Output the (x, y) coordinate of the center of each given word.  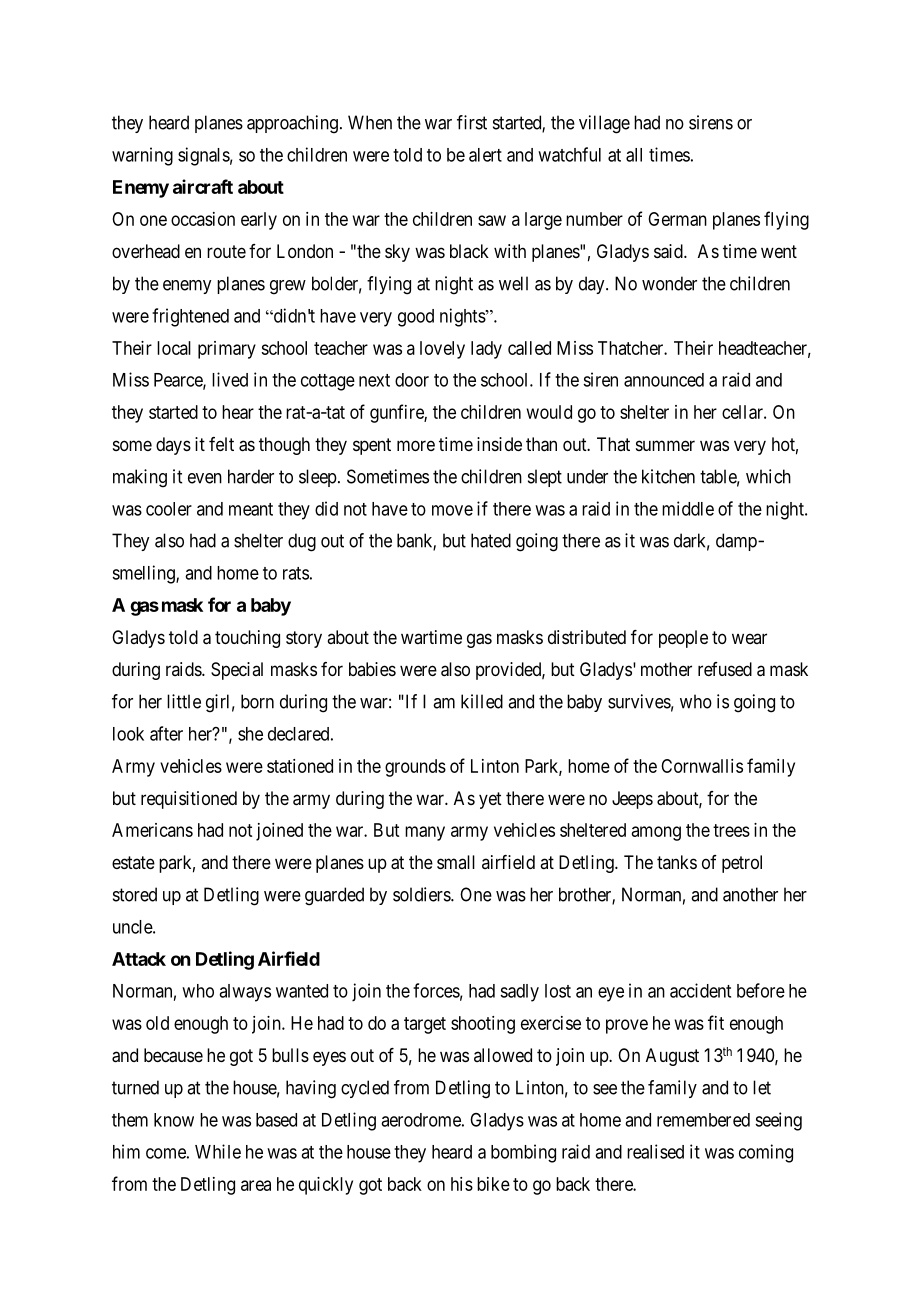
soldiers (422, 894)
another (750, 894)
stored (135, 894)
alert (485, 155)
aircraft (203, 186)
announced (664, 380)
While (218, 1151)
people (683, 639)
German (677, 219)
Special (237, 671)
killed (482, 701)
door (412, 380)
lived (230, 379)
